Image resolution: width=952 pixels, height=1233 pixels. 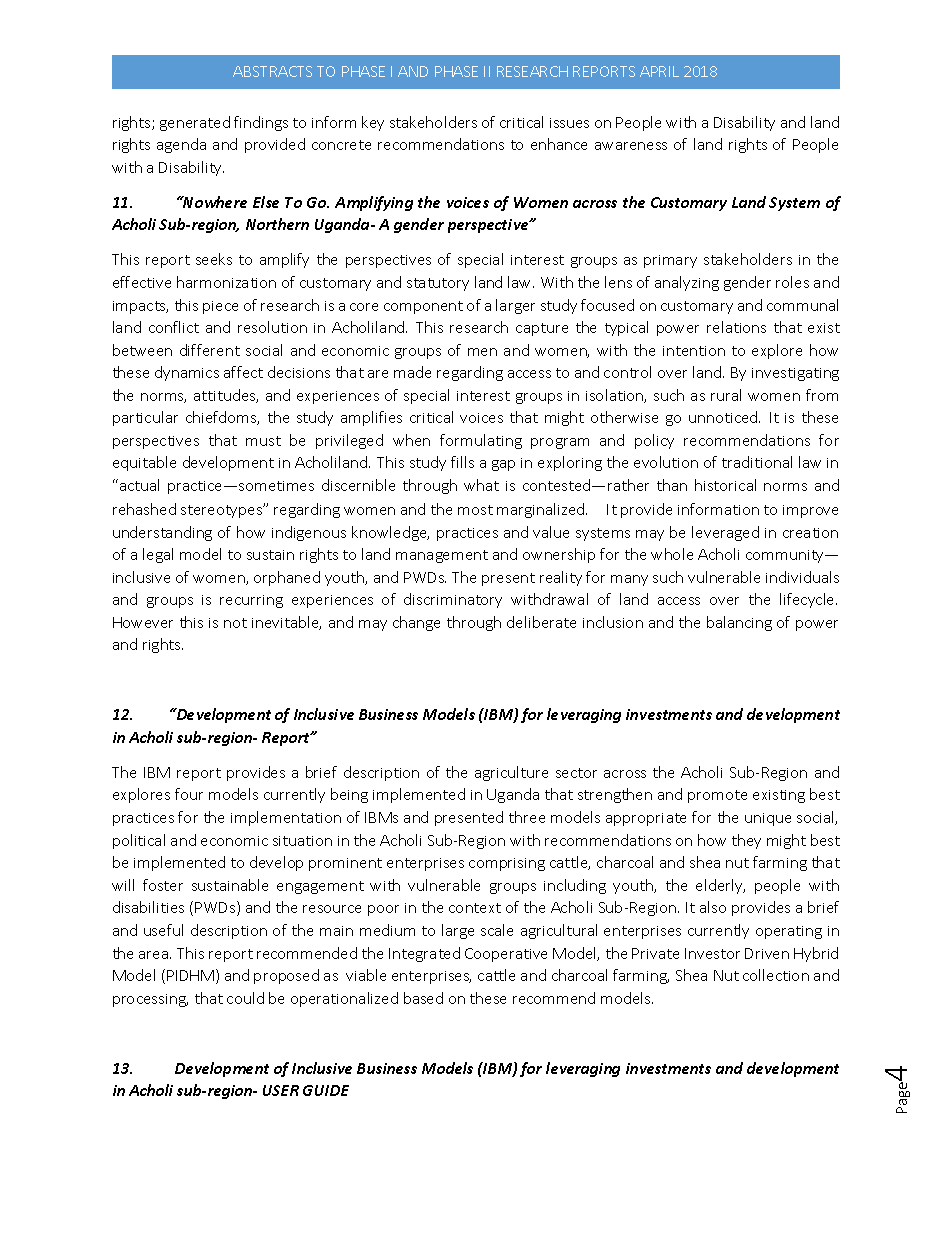 What do you see at coordinates (659, 71) in the screenshot?
I see `APRIL` at bounding box center [659, 71].
